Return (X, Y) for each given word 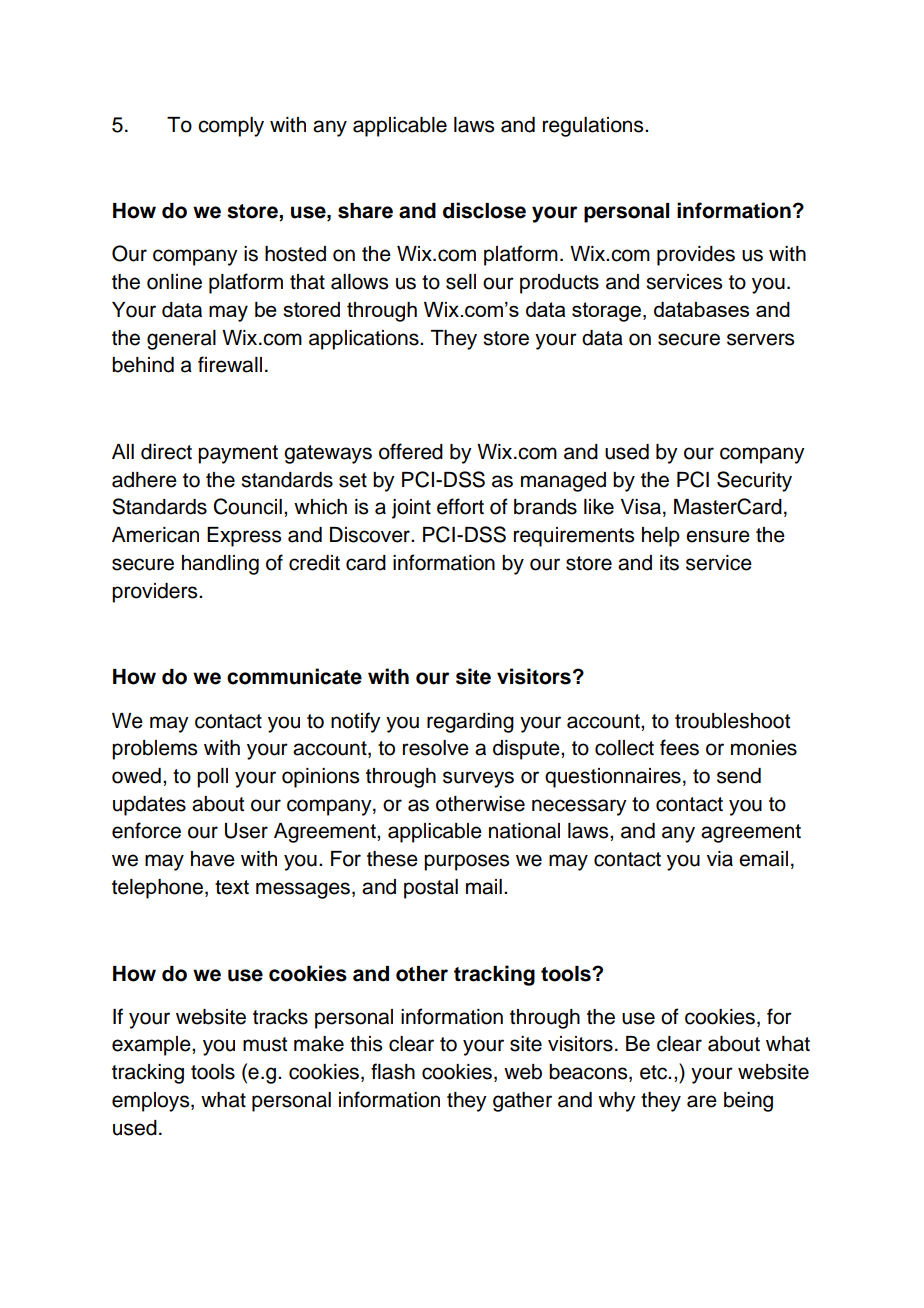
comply (231, 127)
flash (393, 1071)
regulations (594, 127)
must (265, 1044)
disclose (484, 210)
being (748, 1102)
